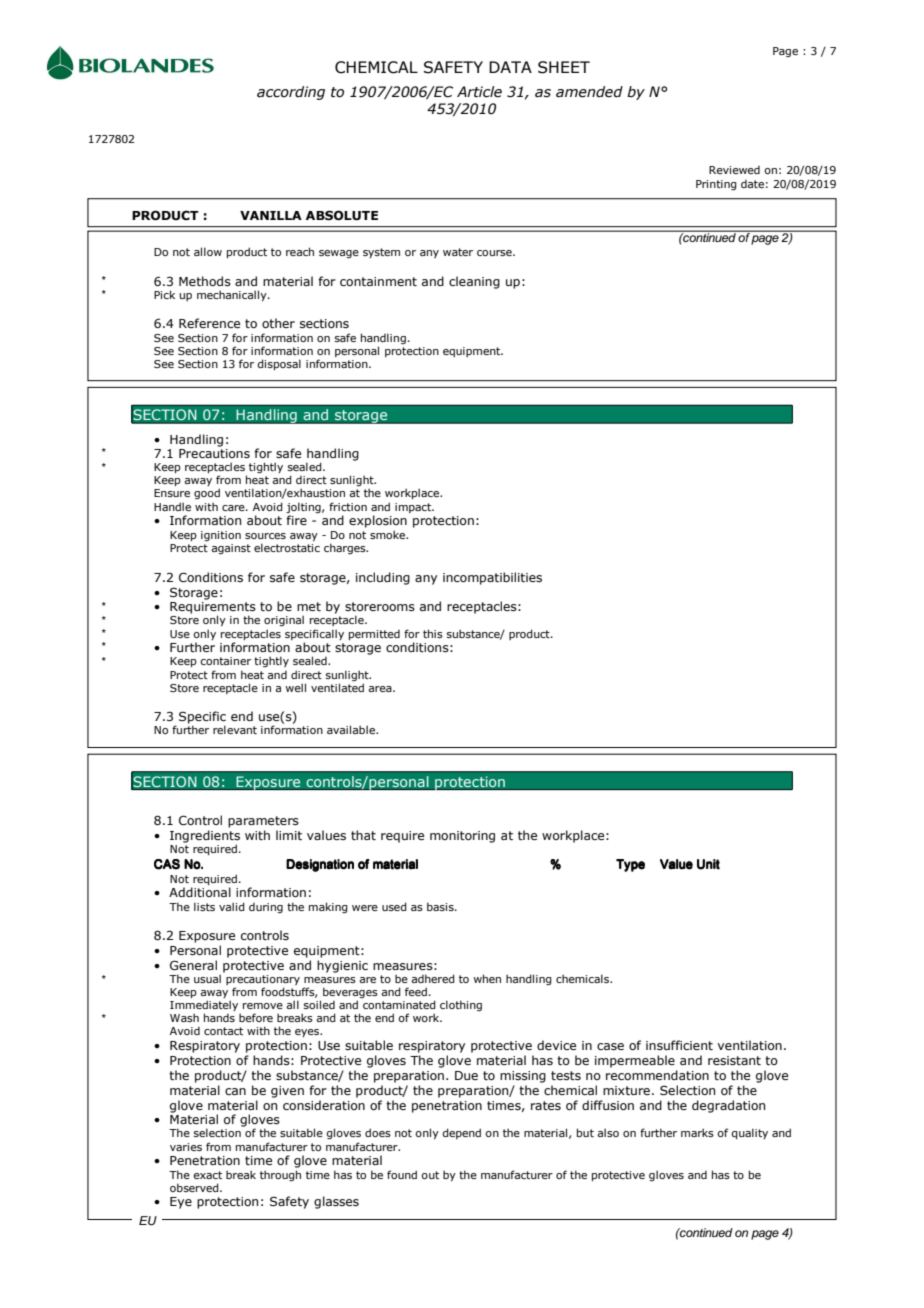 The image size is (924, 1308). I want to click on depend, so click(461, 1133).
